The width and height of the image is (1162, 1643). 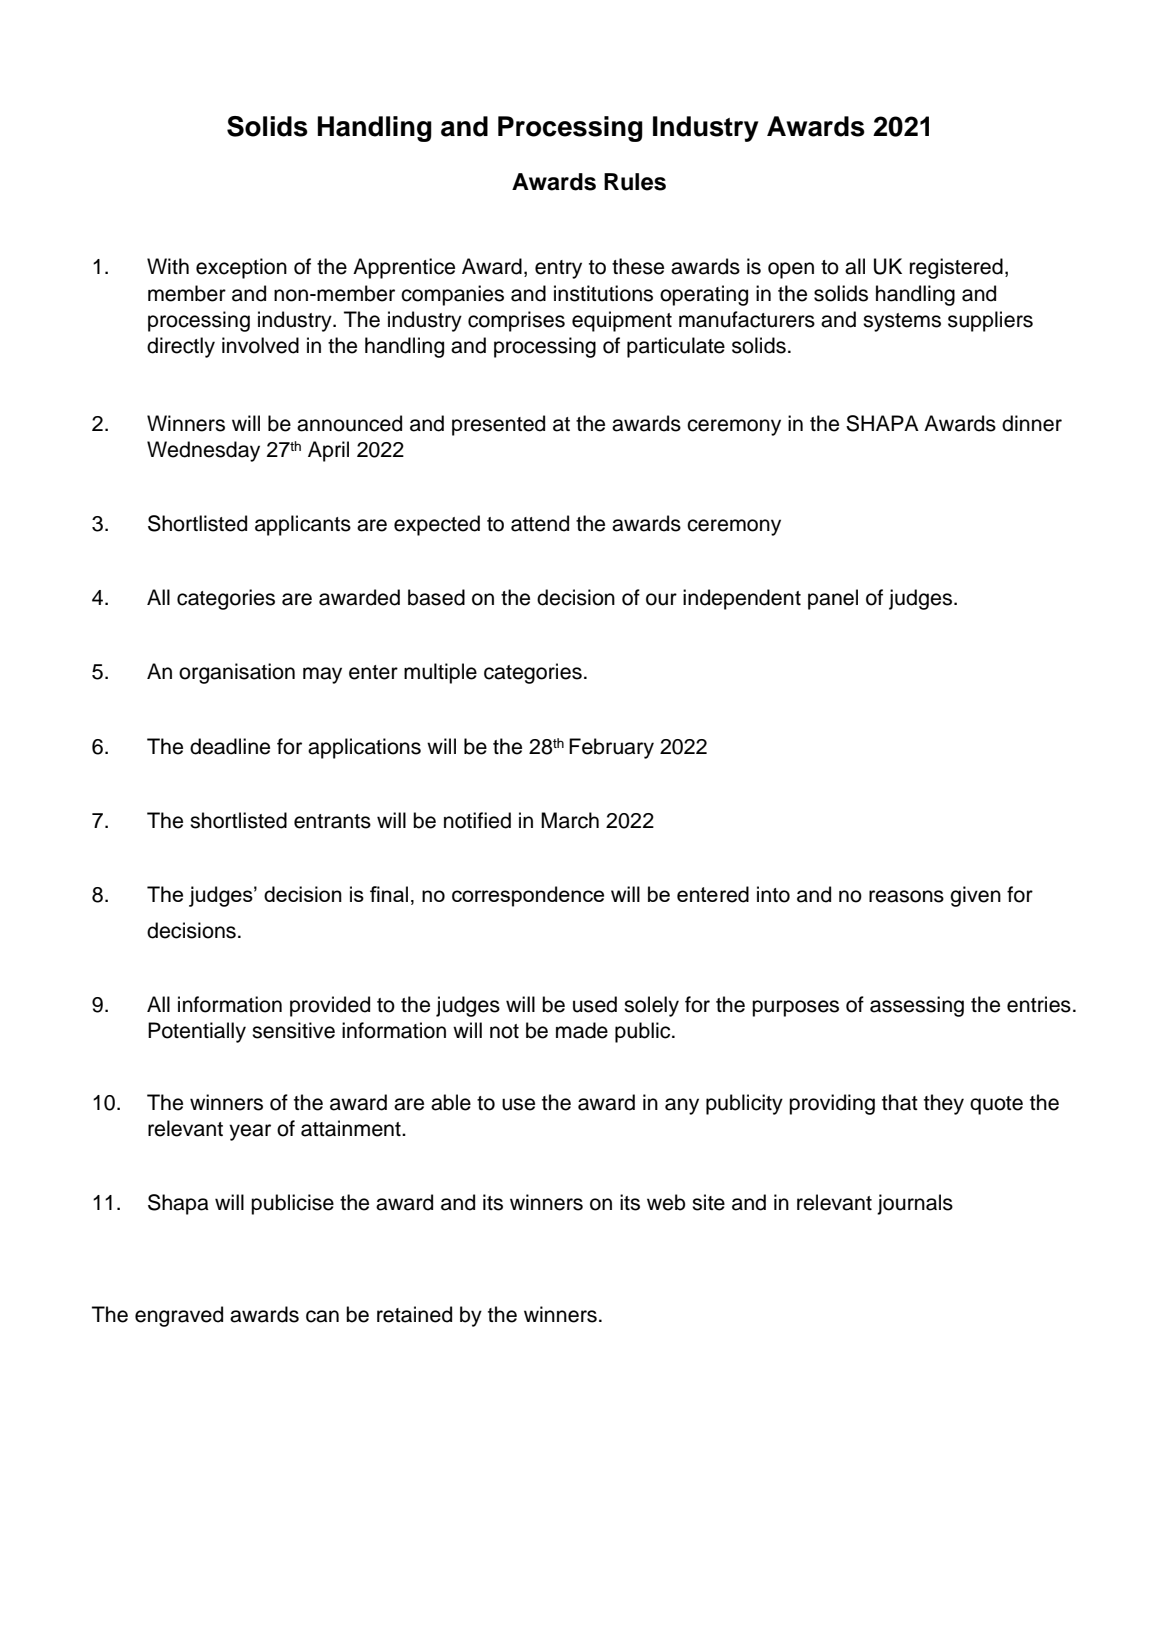 I want to click on sensitive, so click(x=293, y=1030).
